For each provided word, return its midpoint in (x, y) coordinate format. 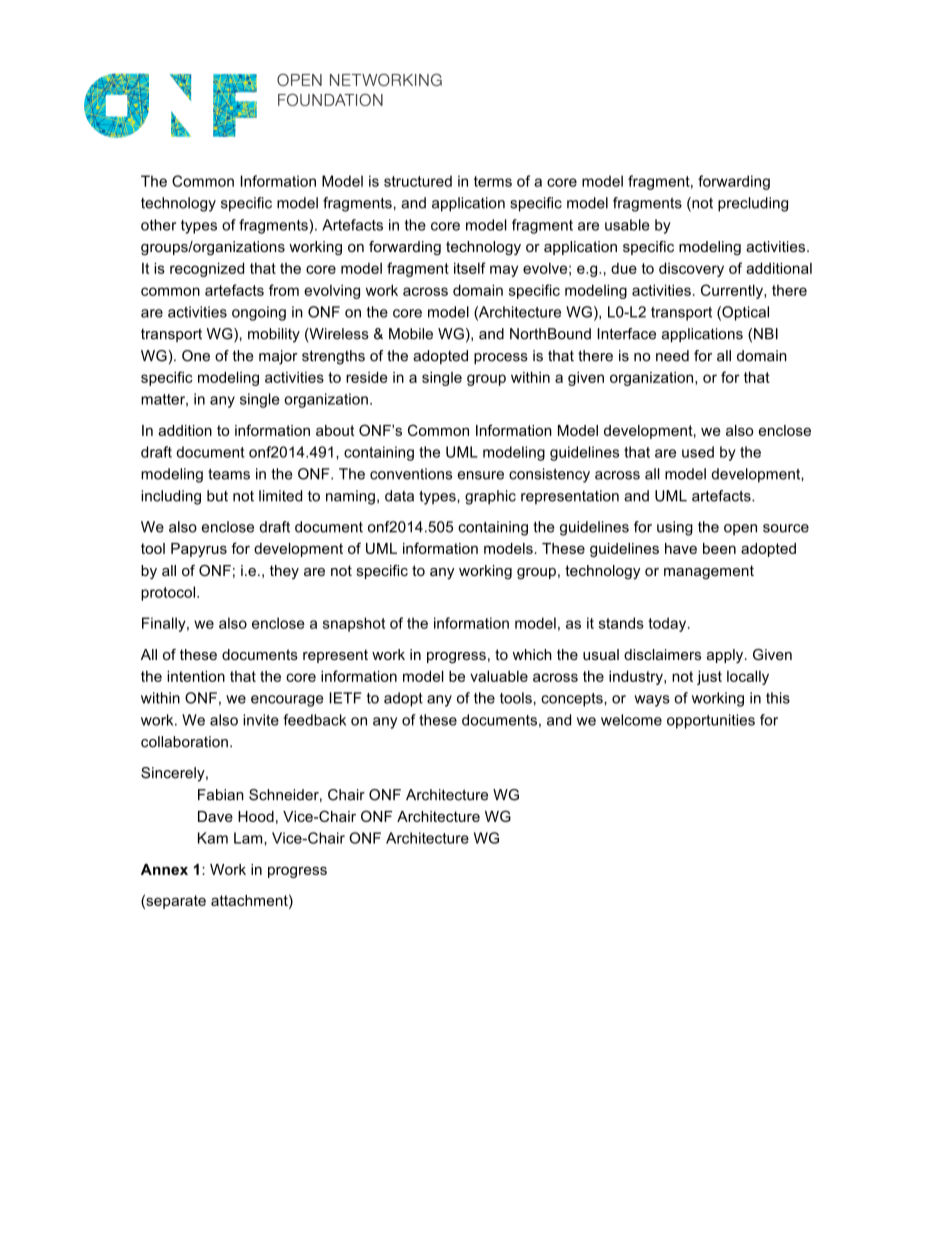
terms (493, 181)
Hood (256, 816)
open (740, 530)
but (217, 496)
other (158, 225)
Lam (249, 838)
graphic (490, 497)
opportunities (711, 721)
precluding (753, 204)
